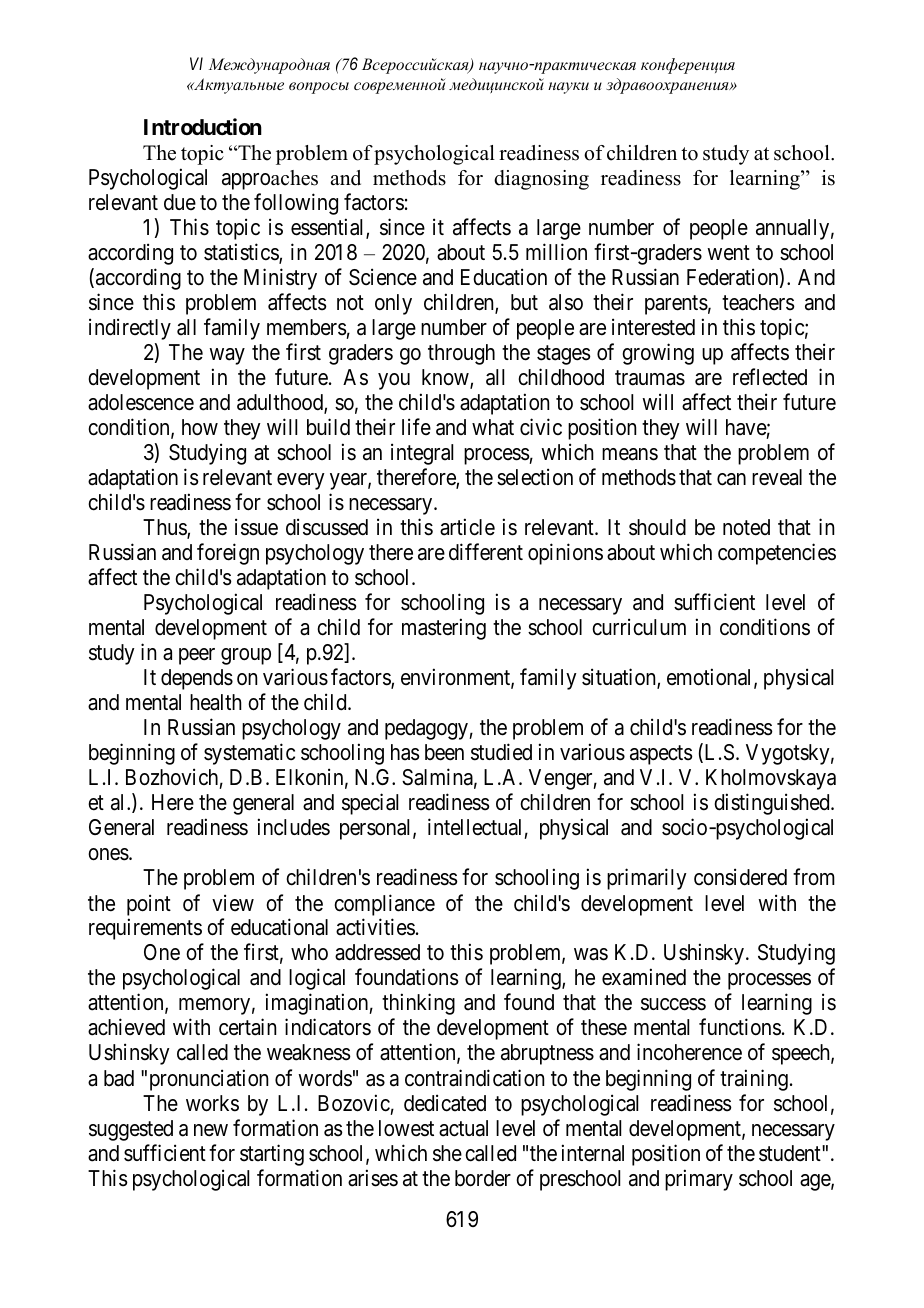  What do you see at coordinates (541, 180) in the image?
I see `diagnosing` at bounding box center [541, 180].
